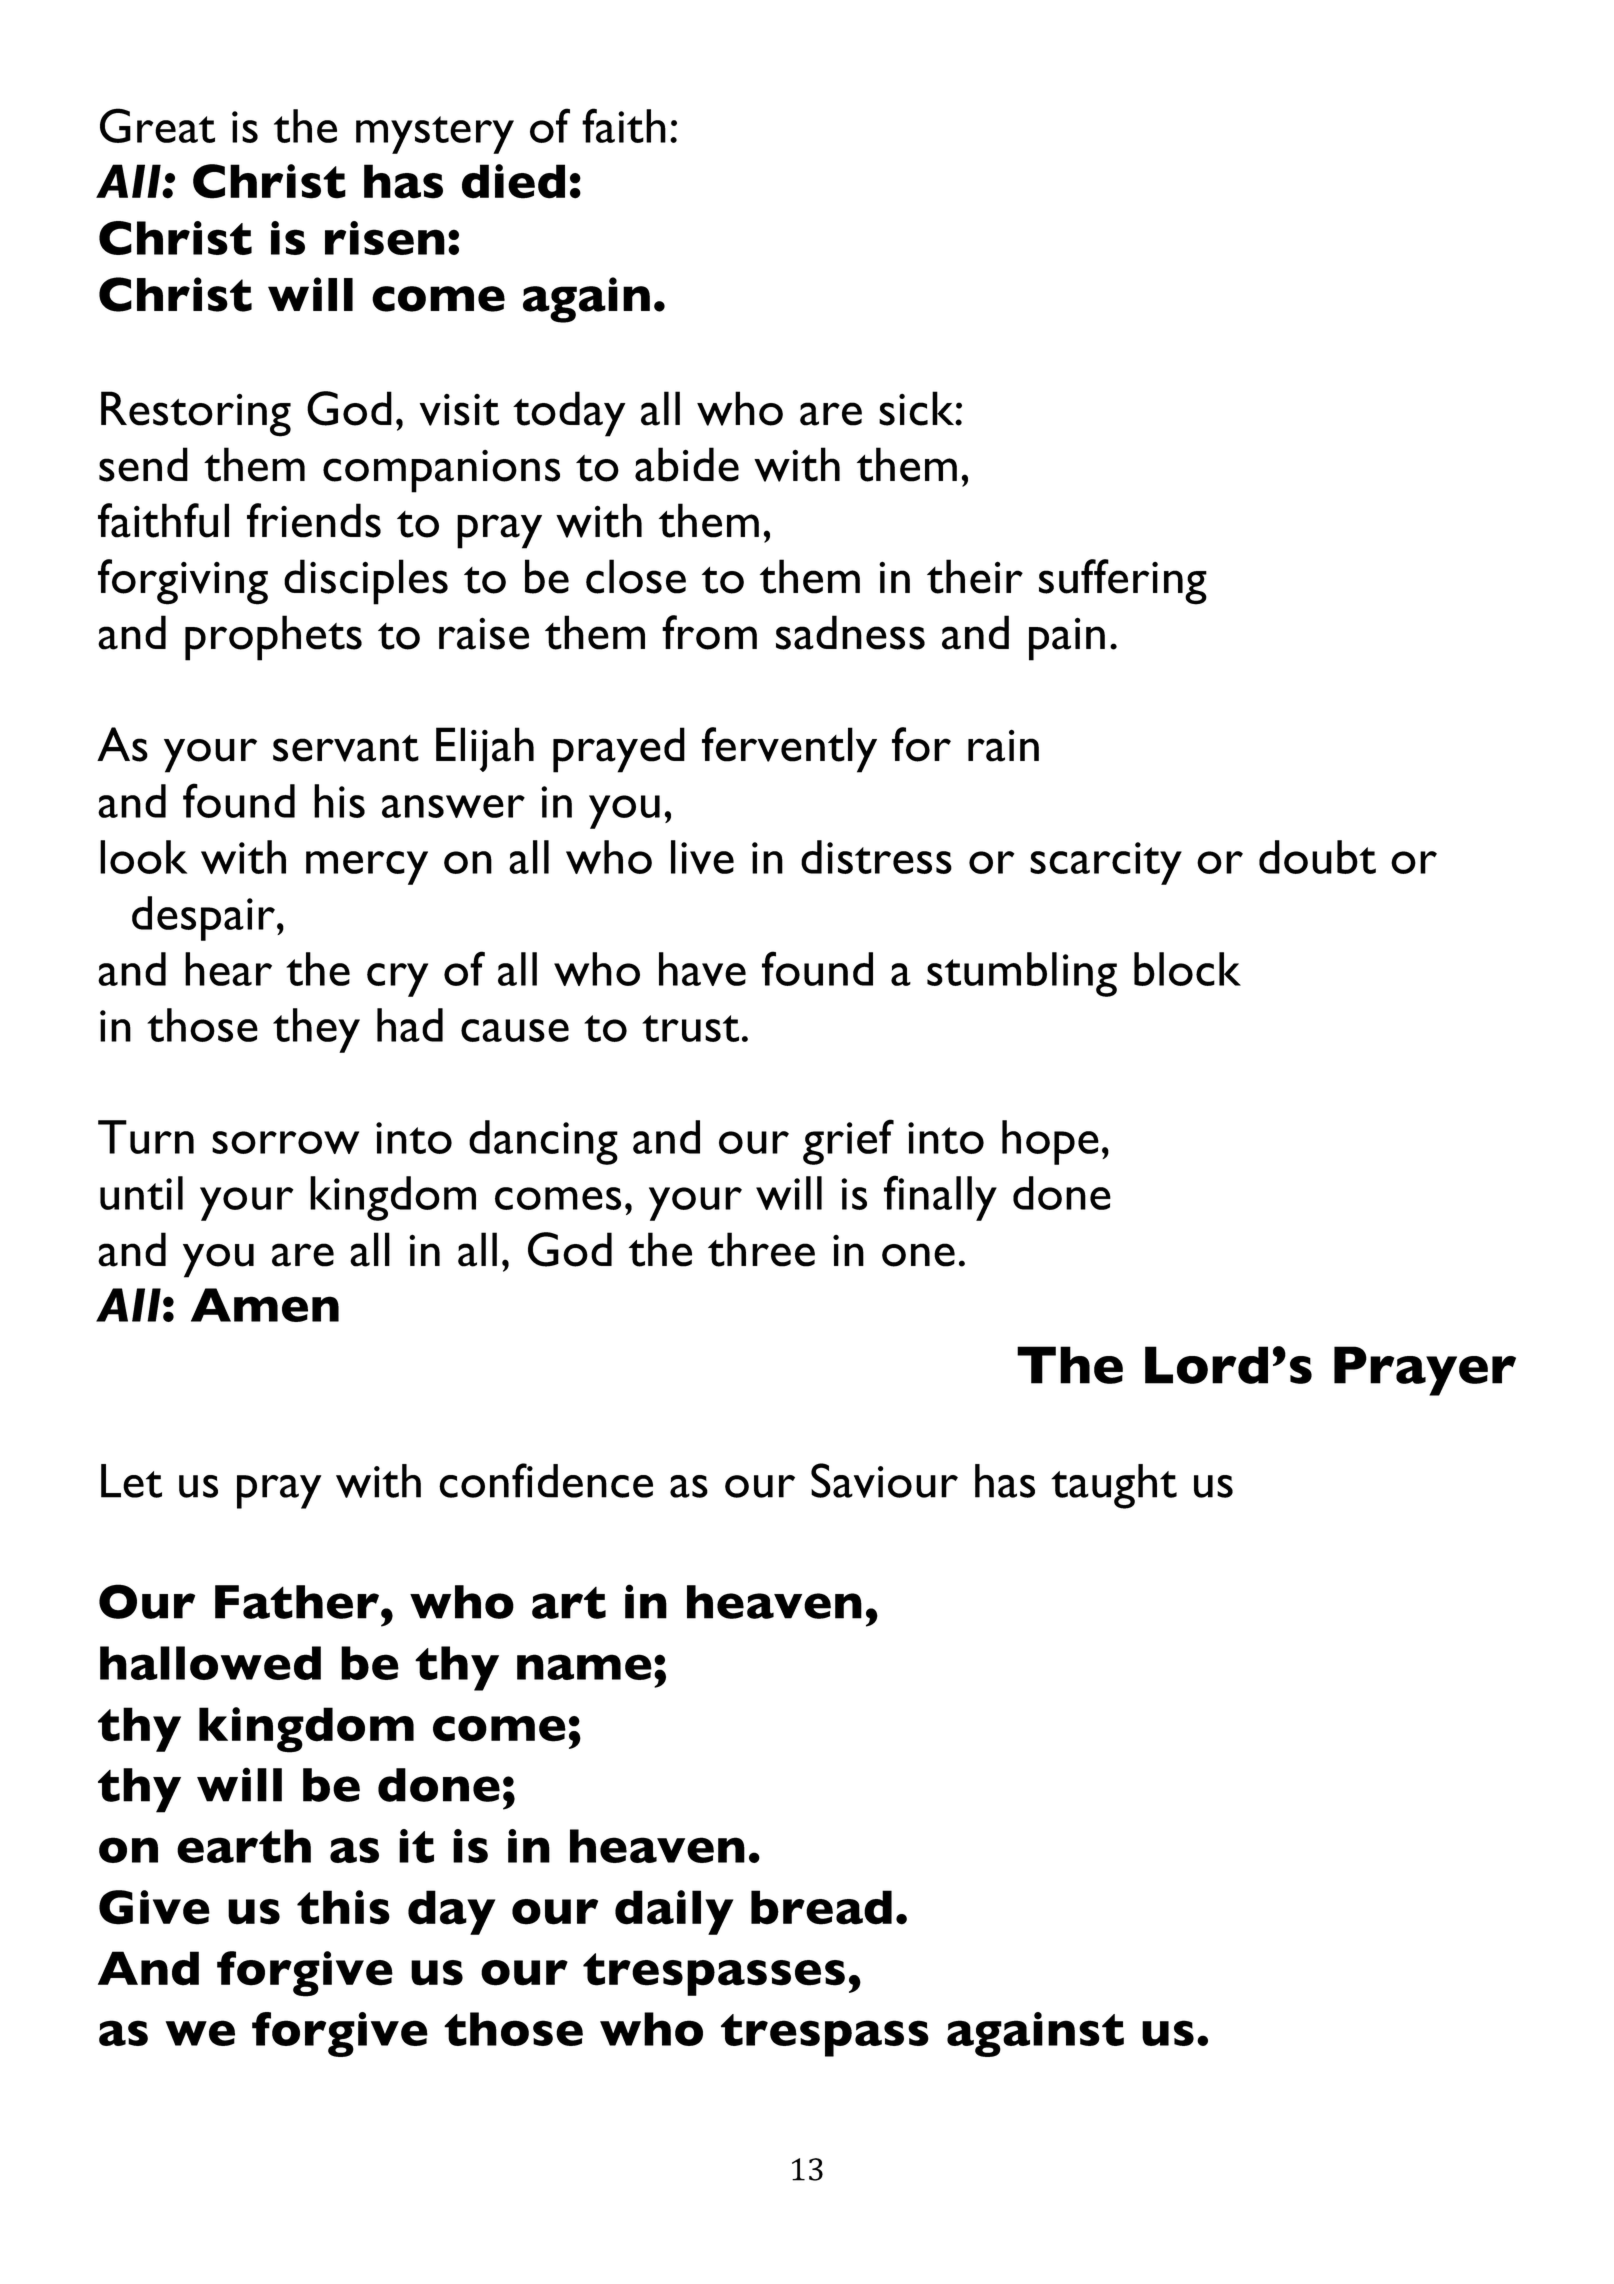 The image size is (1614, 2284). What do you see at coordinates (761, 1249) in the screenshot?
I see `three` at bounding box center [761, 1249].
